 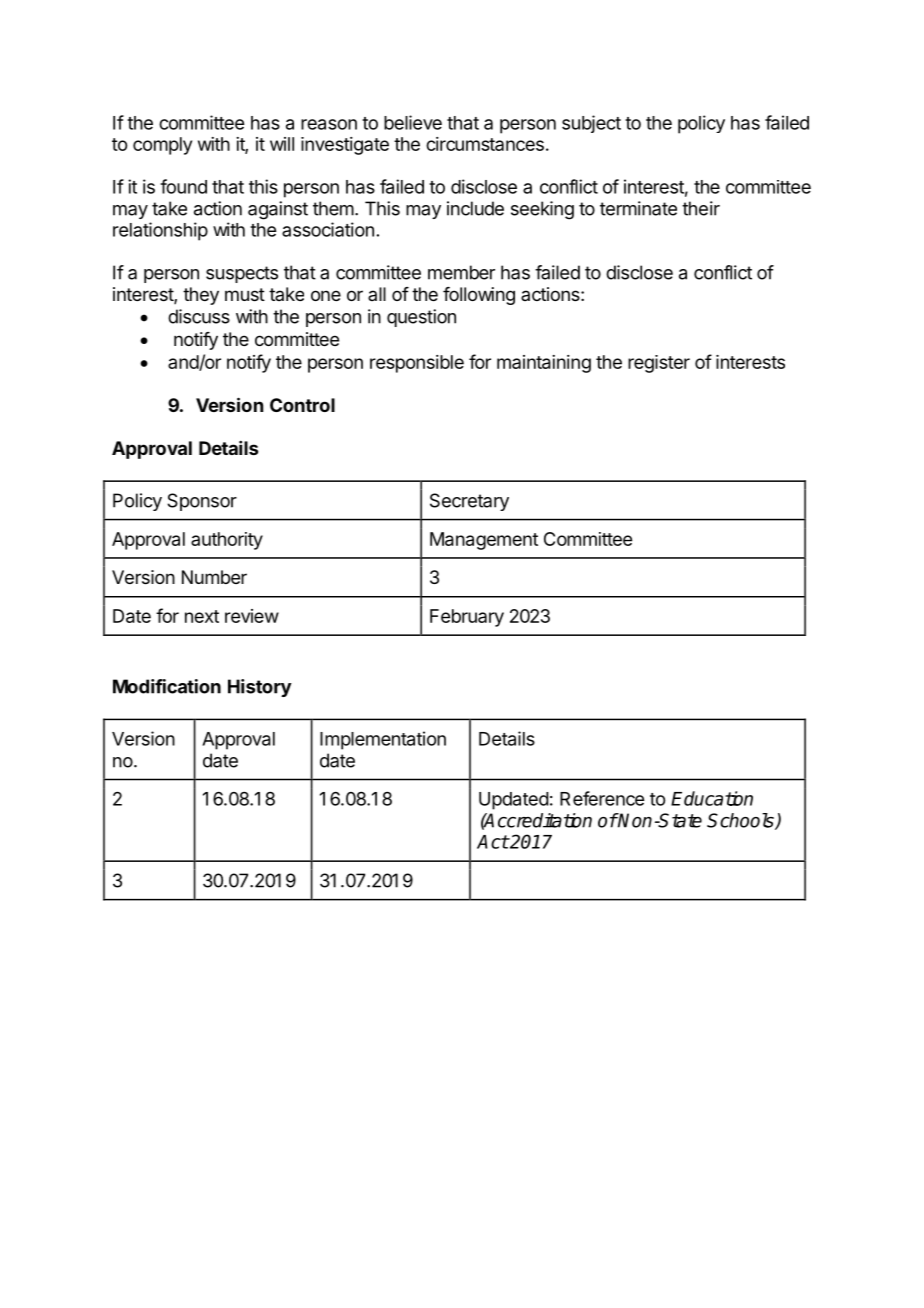 I want to click on circumstances, so click(x=485, y=144).
